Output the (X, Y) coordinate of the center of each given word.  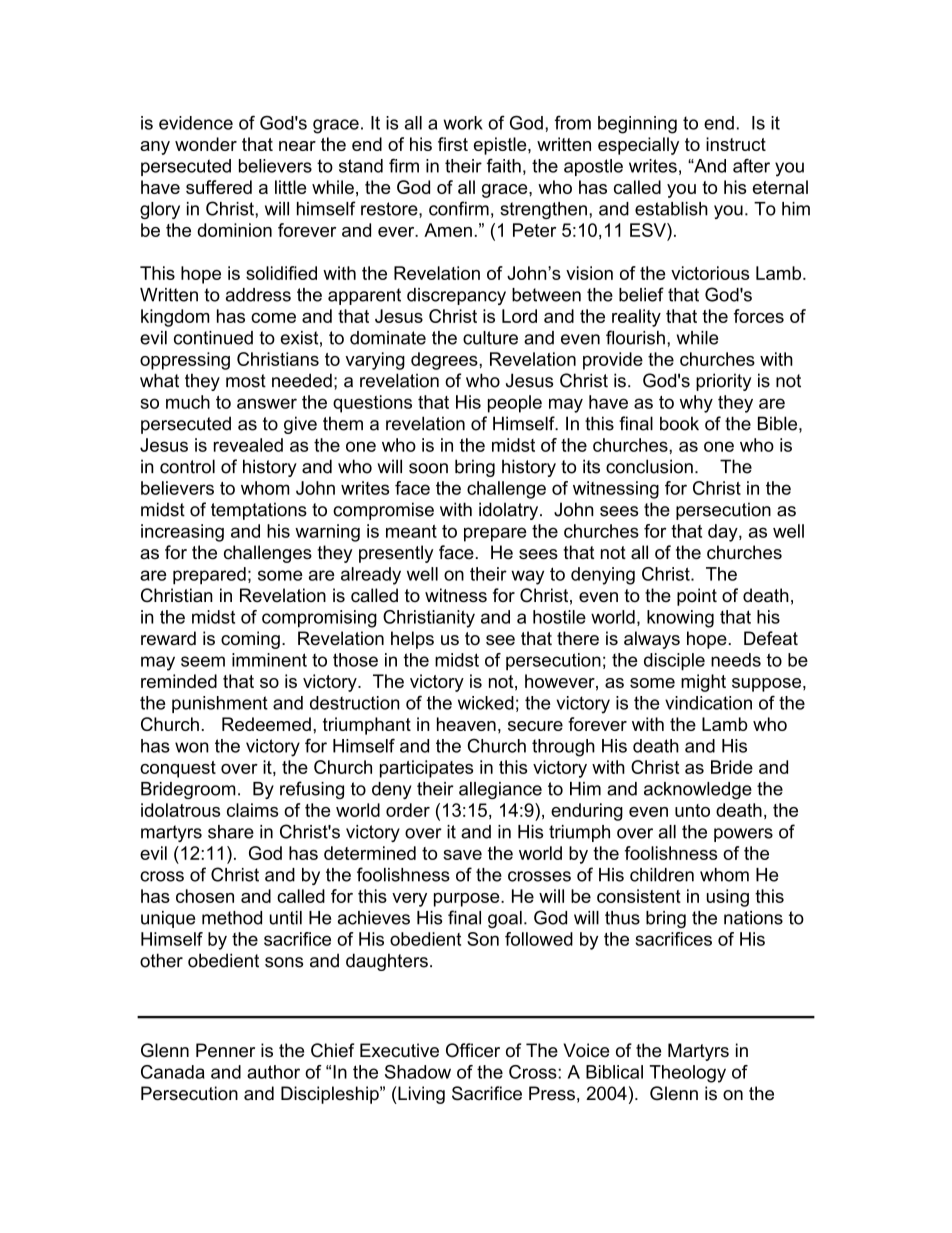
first (453, 144)
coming (250, 640)
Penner (225, 1050)
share (231, 832)
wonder (206, 144)
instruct (736, 144)
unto (692, 810)
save (462, 855)
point (697, 597)
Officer (473, 1050)
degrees (445, 361)
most (246, 381)
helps (412, 640)
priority (723, 382)
